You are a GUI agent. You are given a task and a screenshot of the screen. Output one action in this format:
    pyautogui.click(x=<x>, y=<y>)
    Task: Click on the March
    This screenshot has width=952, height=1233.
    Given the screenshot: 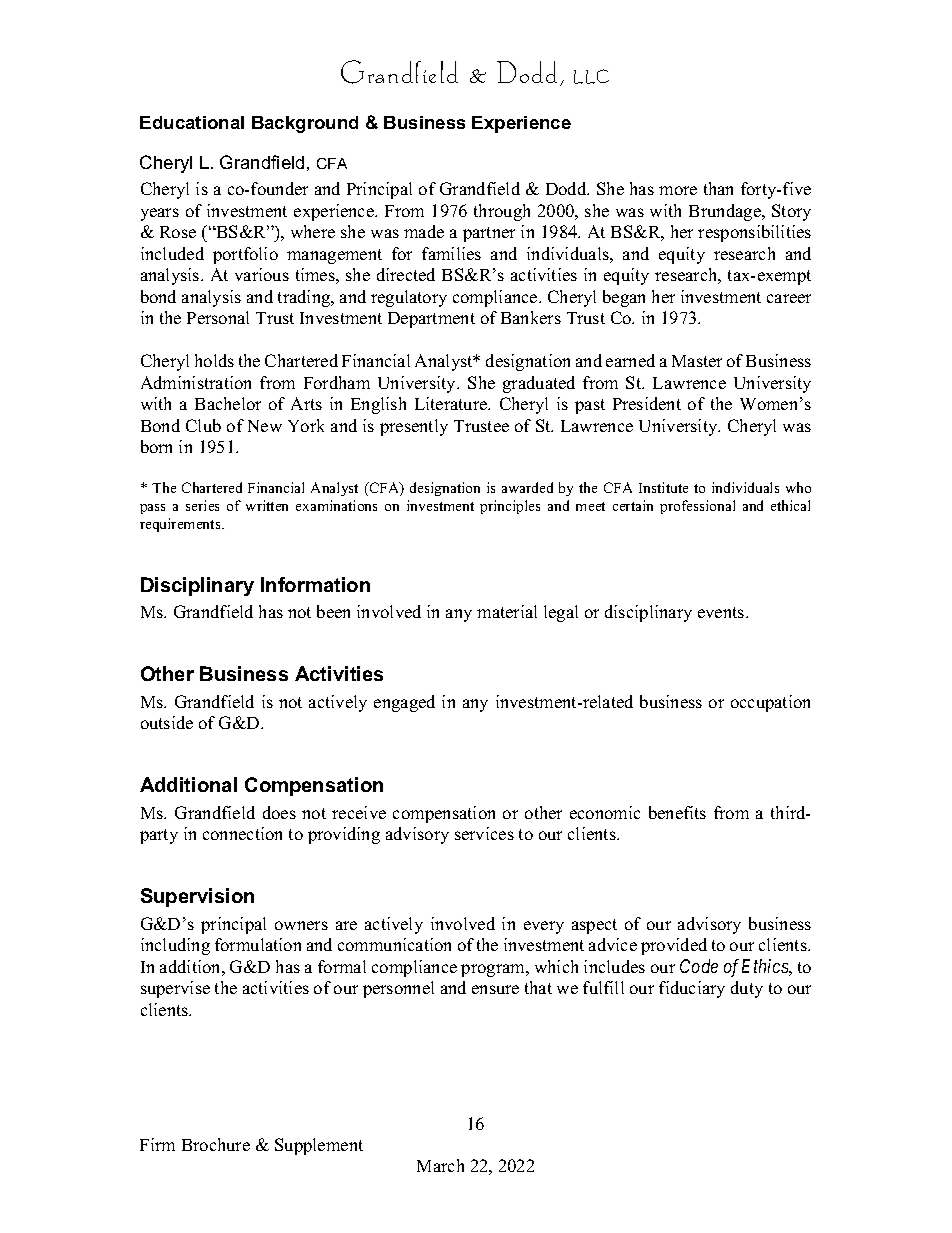 What is the action you would take?
    pyautogui.click(x=440, y=1165)
